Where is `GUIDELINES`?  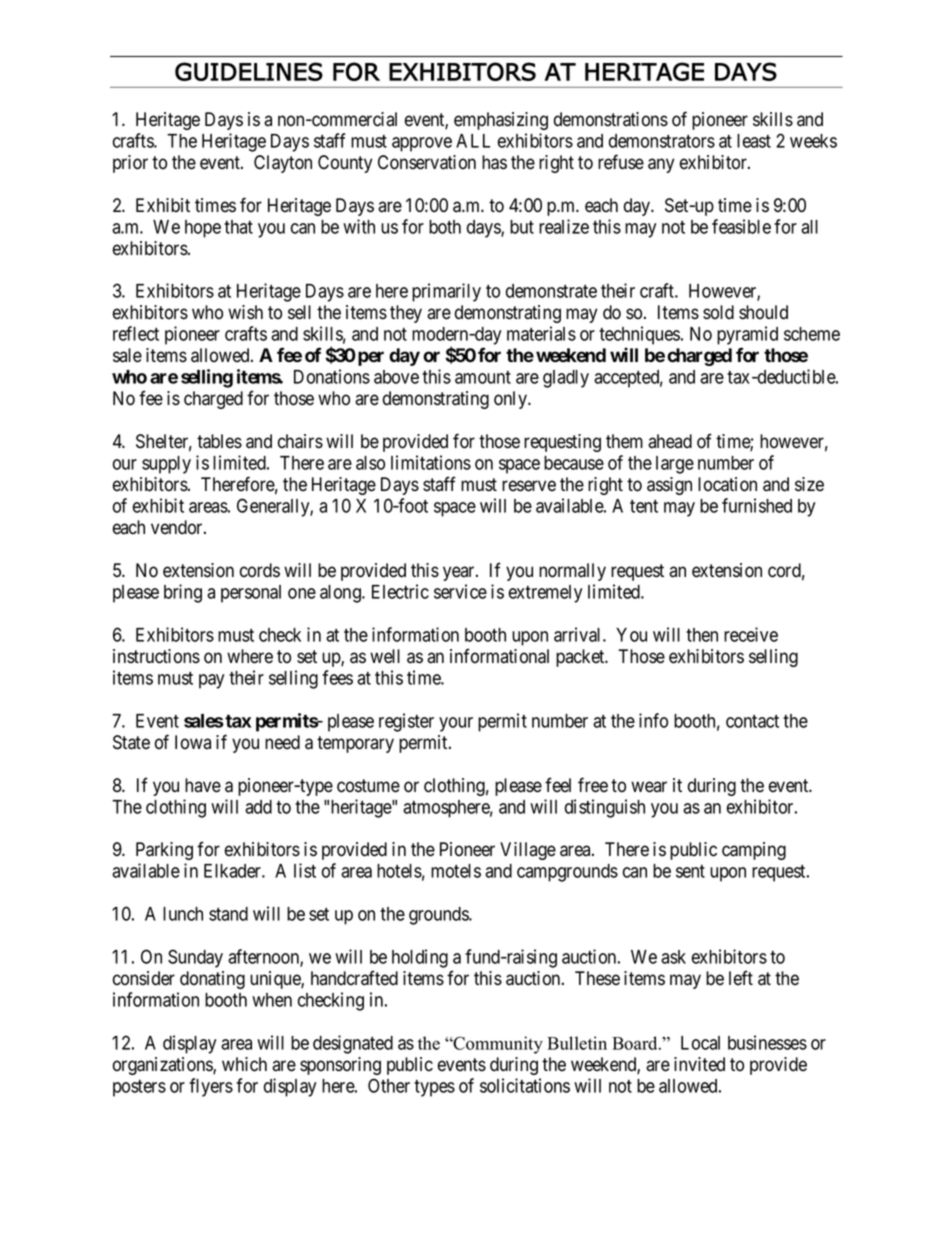
GUIDELINES is located at coordinates (249, 71).
